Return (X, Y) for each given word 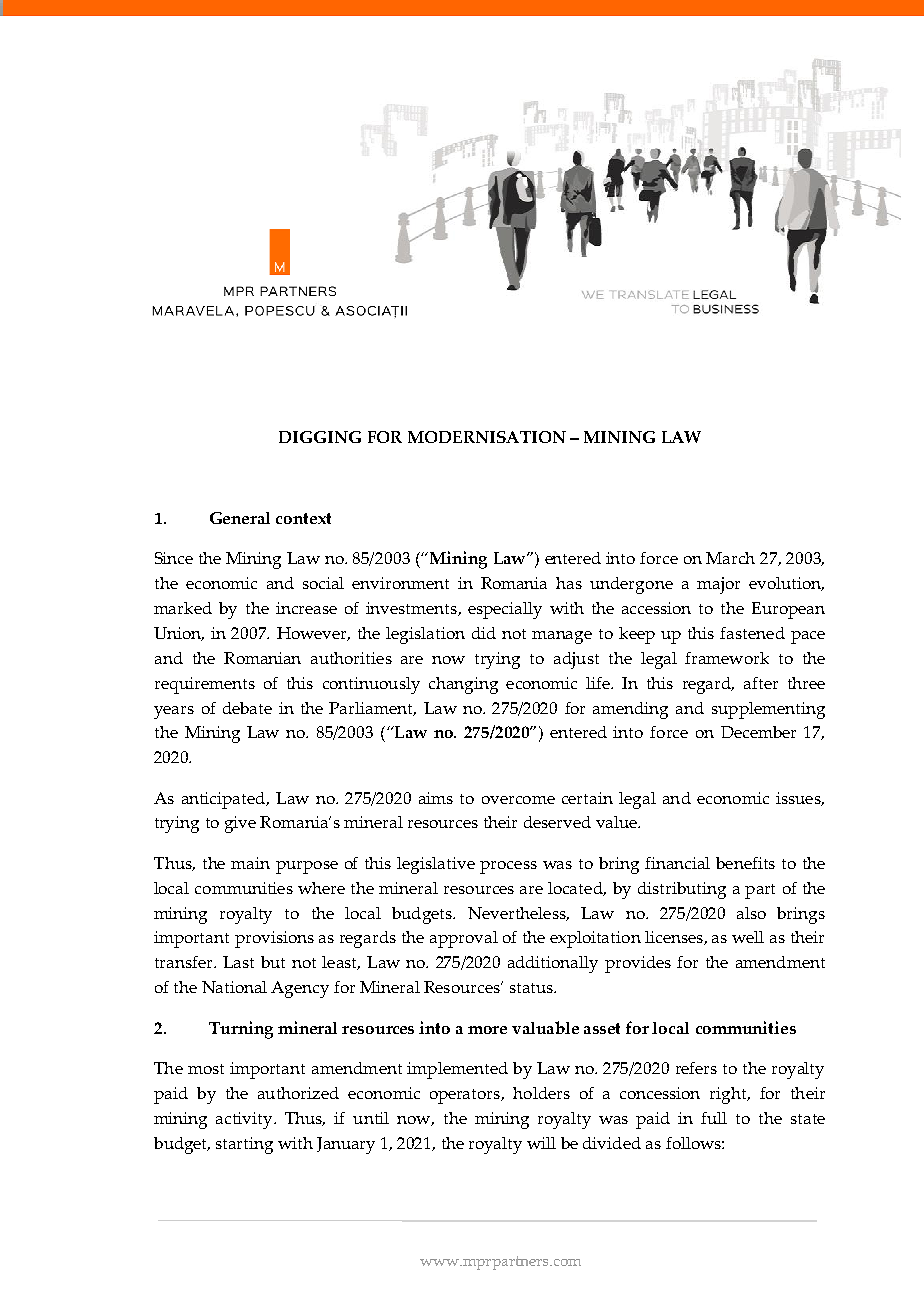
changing (463, 685)
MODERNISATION (487, 437)
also (751, 913)
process (508, 867)
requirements (205, 685)
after (761, 683)
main (250, 863)
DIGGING (320, 437)
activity (245, 1120)
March (730, 558)
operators (466, 1096)
